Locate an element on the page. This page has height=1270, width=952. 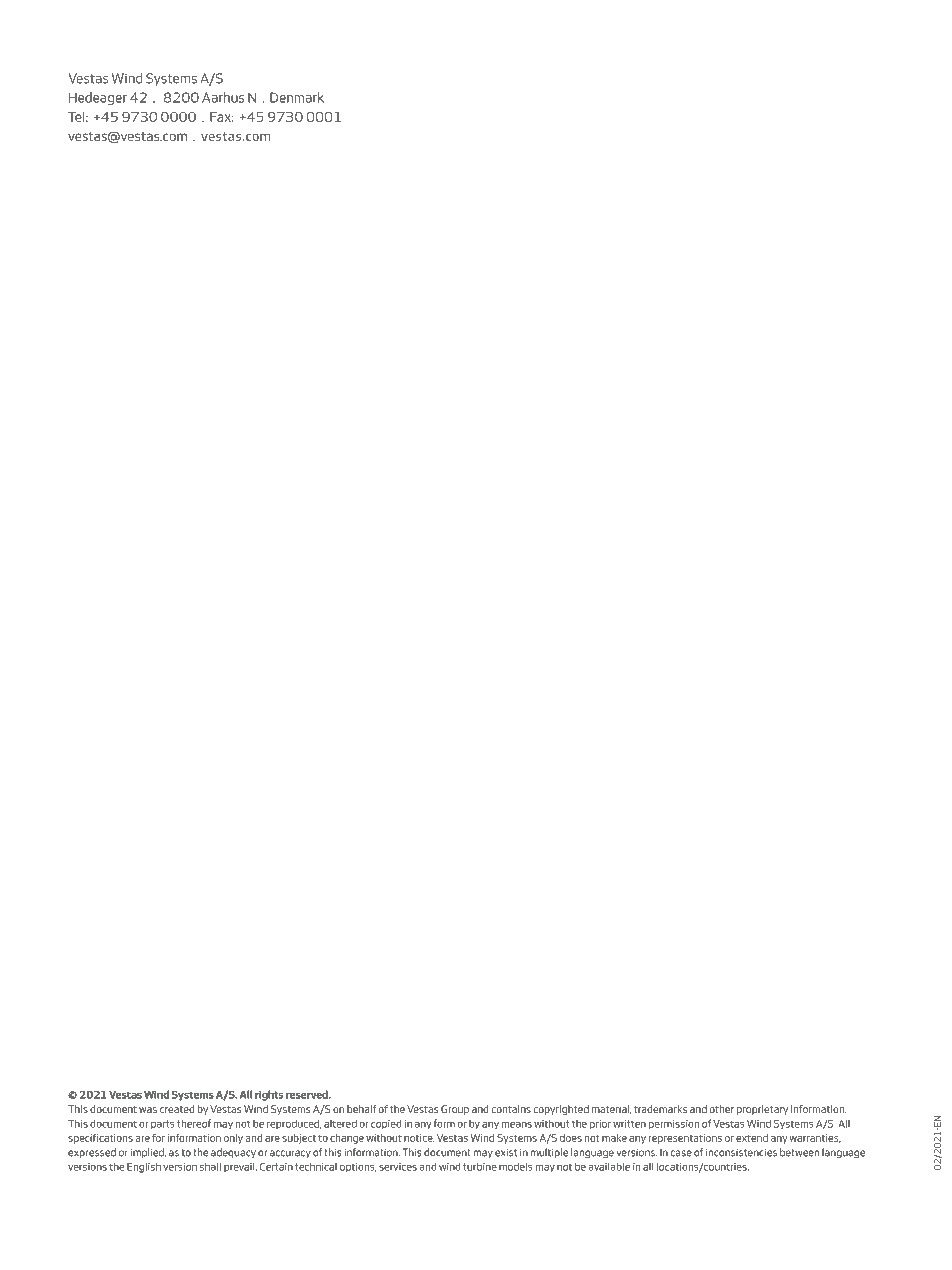
Aarhus is located at coordinates (223, 97).
